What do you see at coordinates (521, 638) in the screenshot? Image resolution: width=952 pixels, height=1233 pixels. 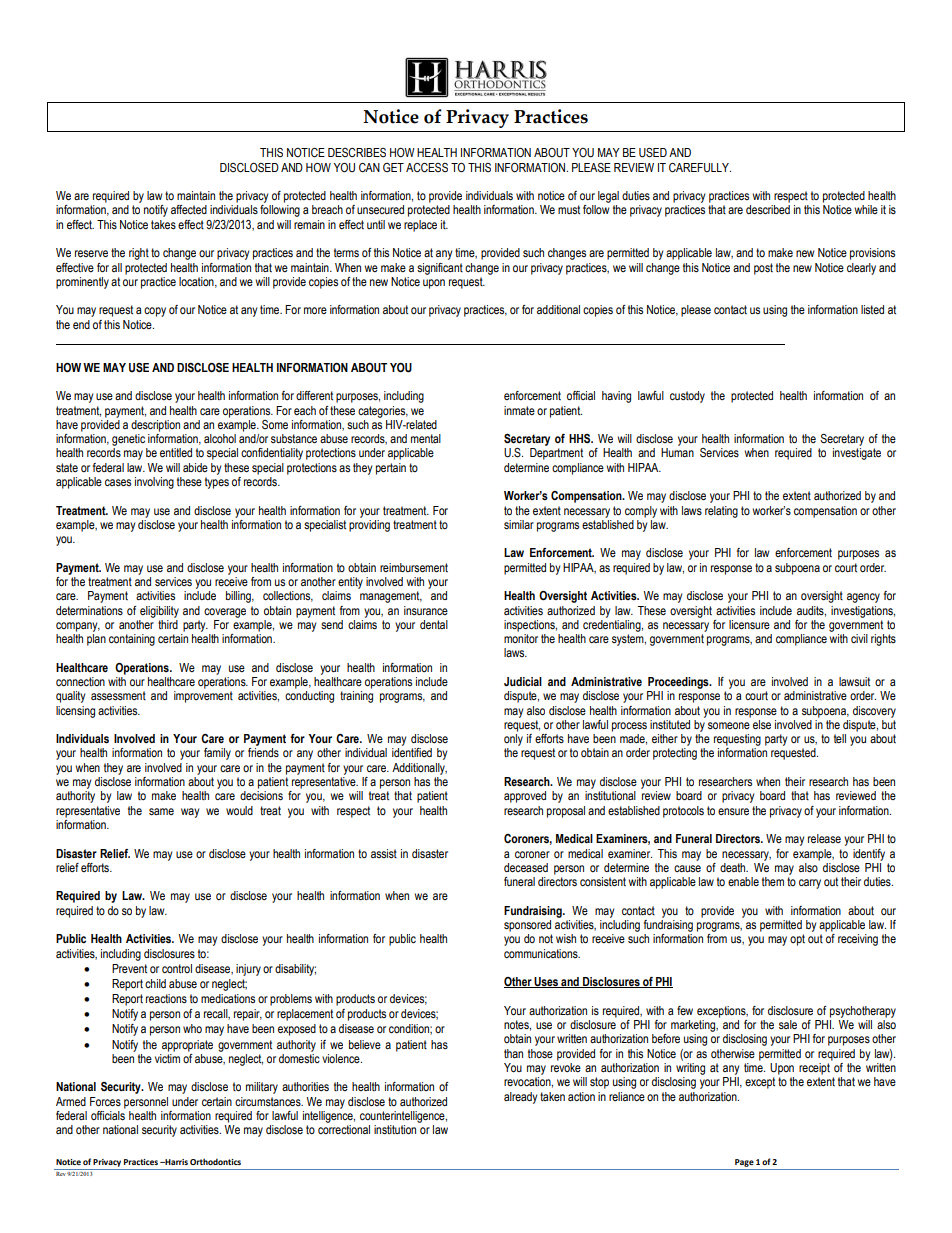 I see `monitor` at bounding box center [521, 638].
